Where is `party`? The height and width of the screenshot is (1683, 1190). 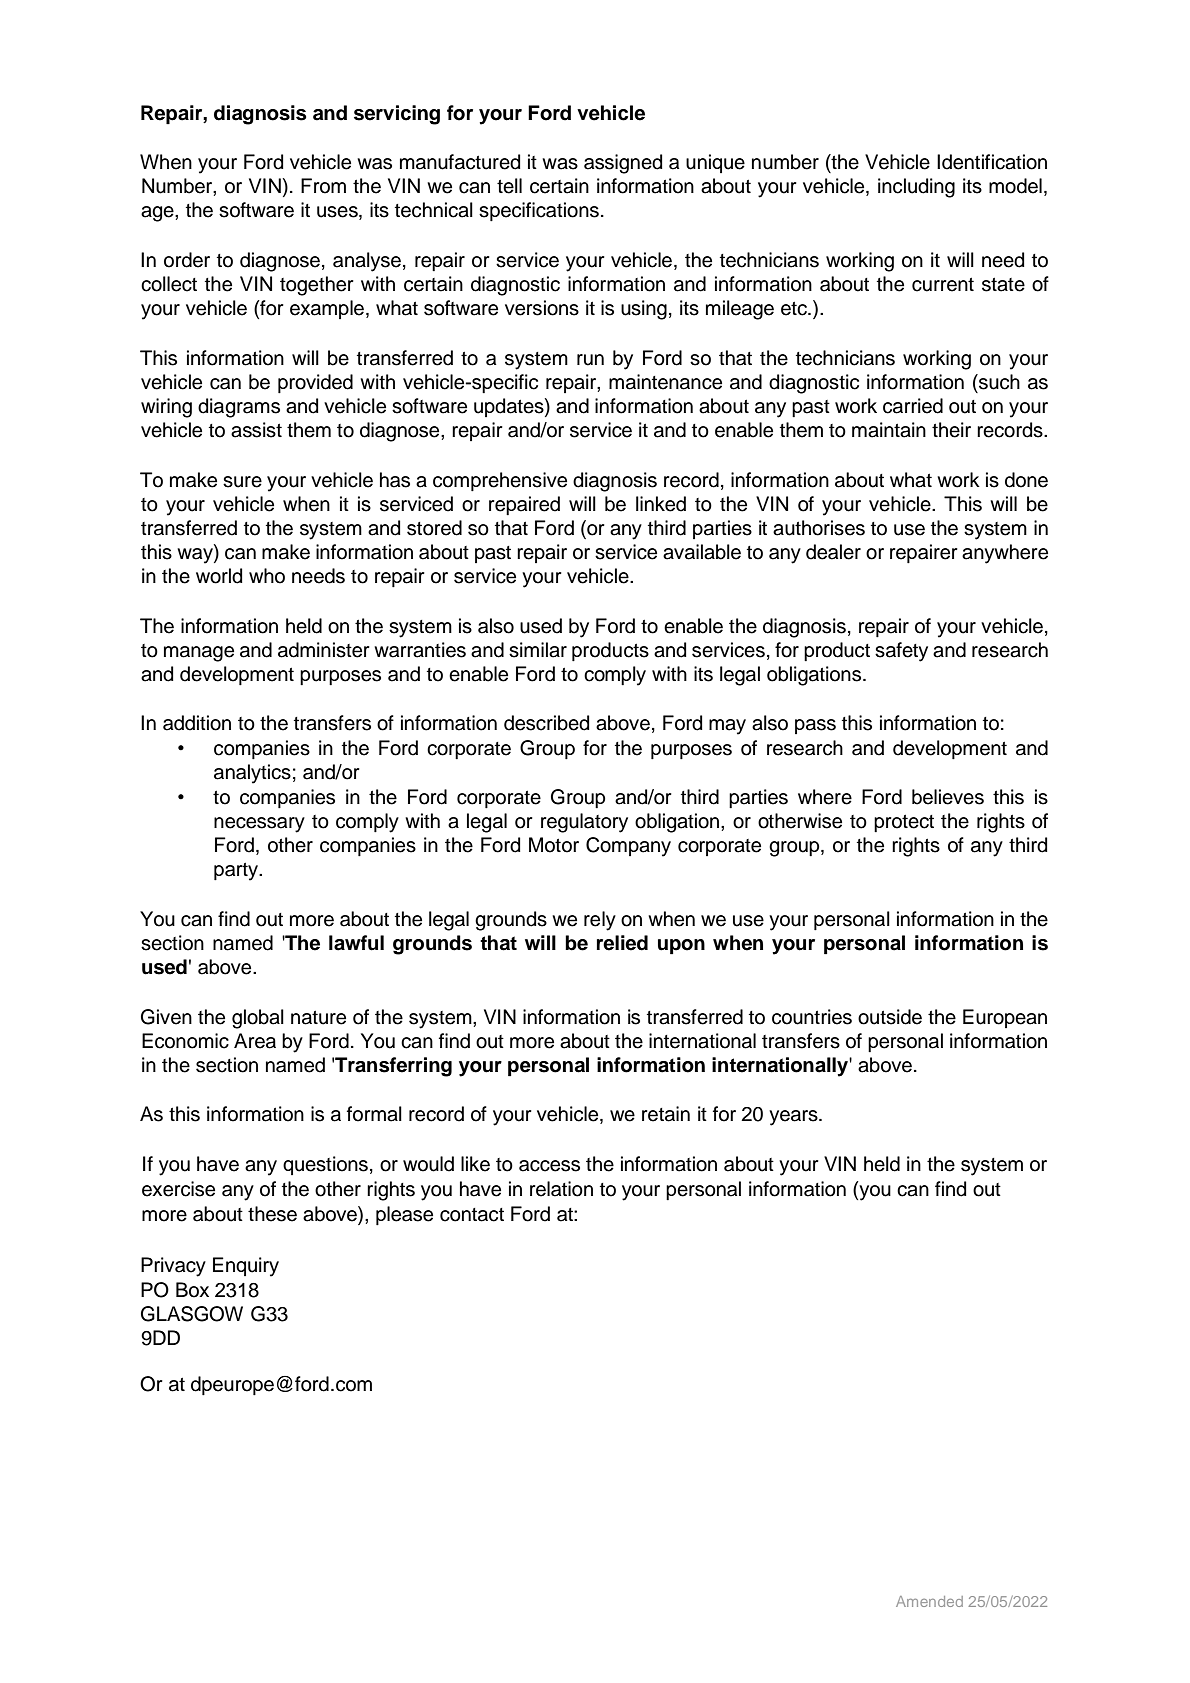
party is located at coordinates (237, 872).
